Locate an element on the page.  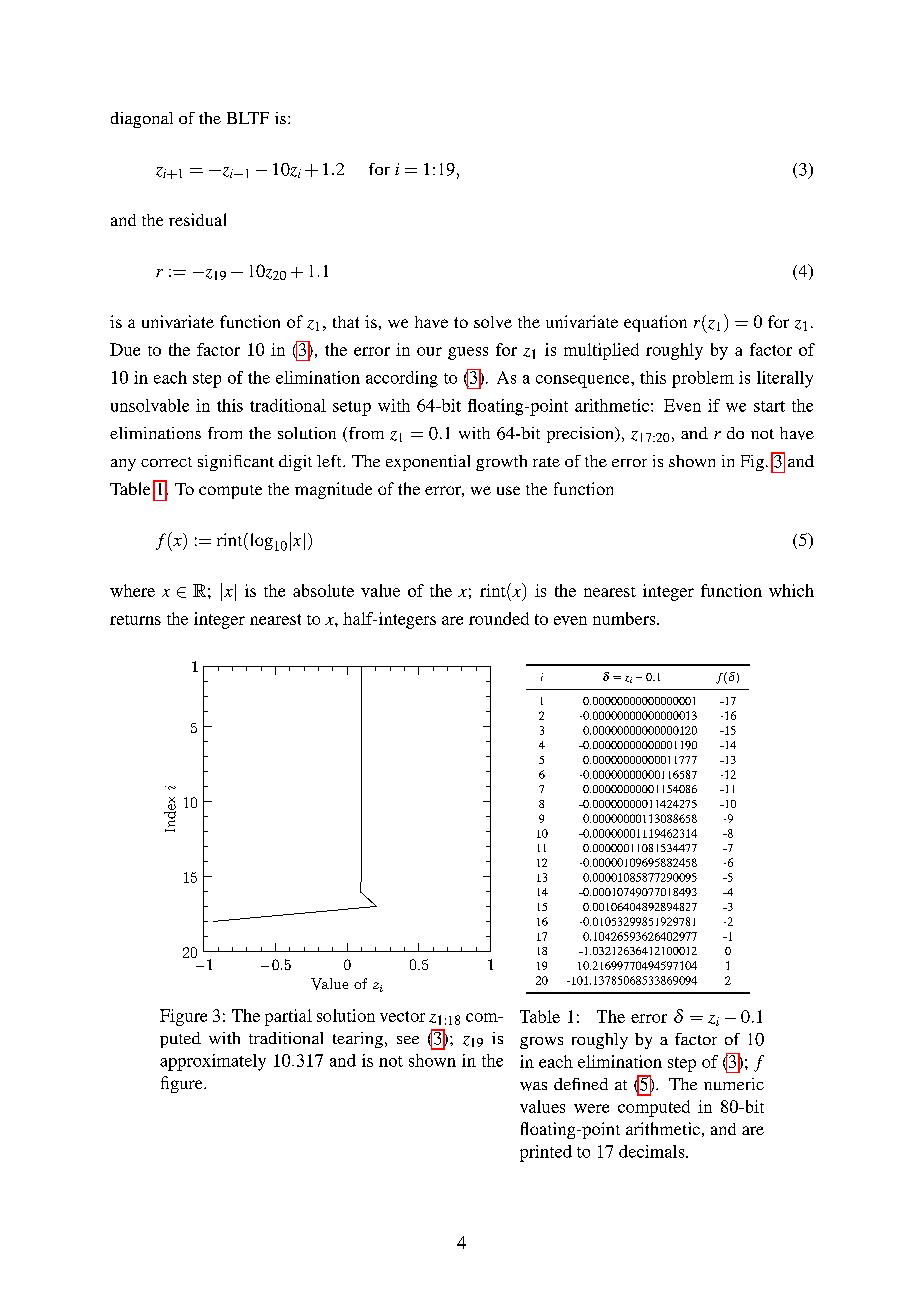
was is located at coordinates (533, 1086).
